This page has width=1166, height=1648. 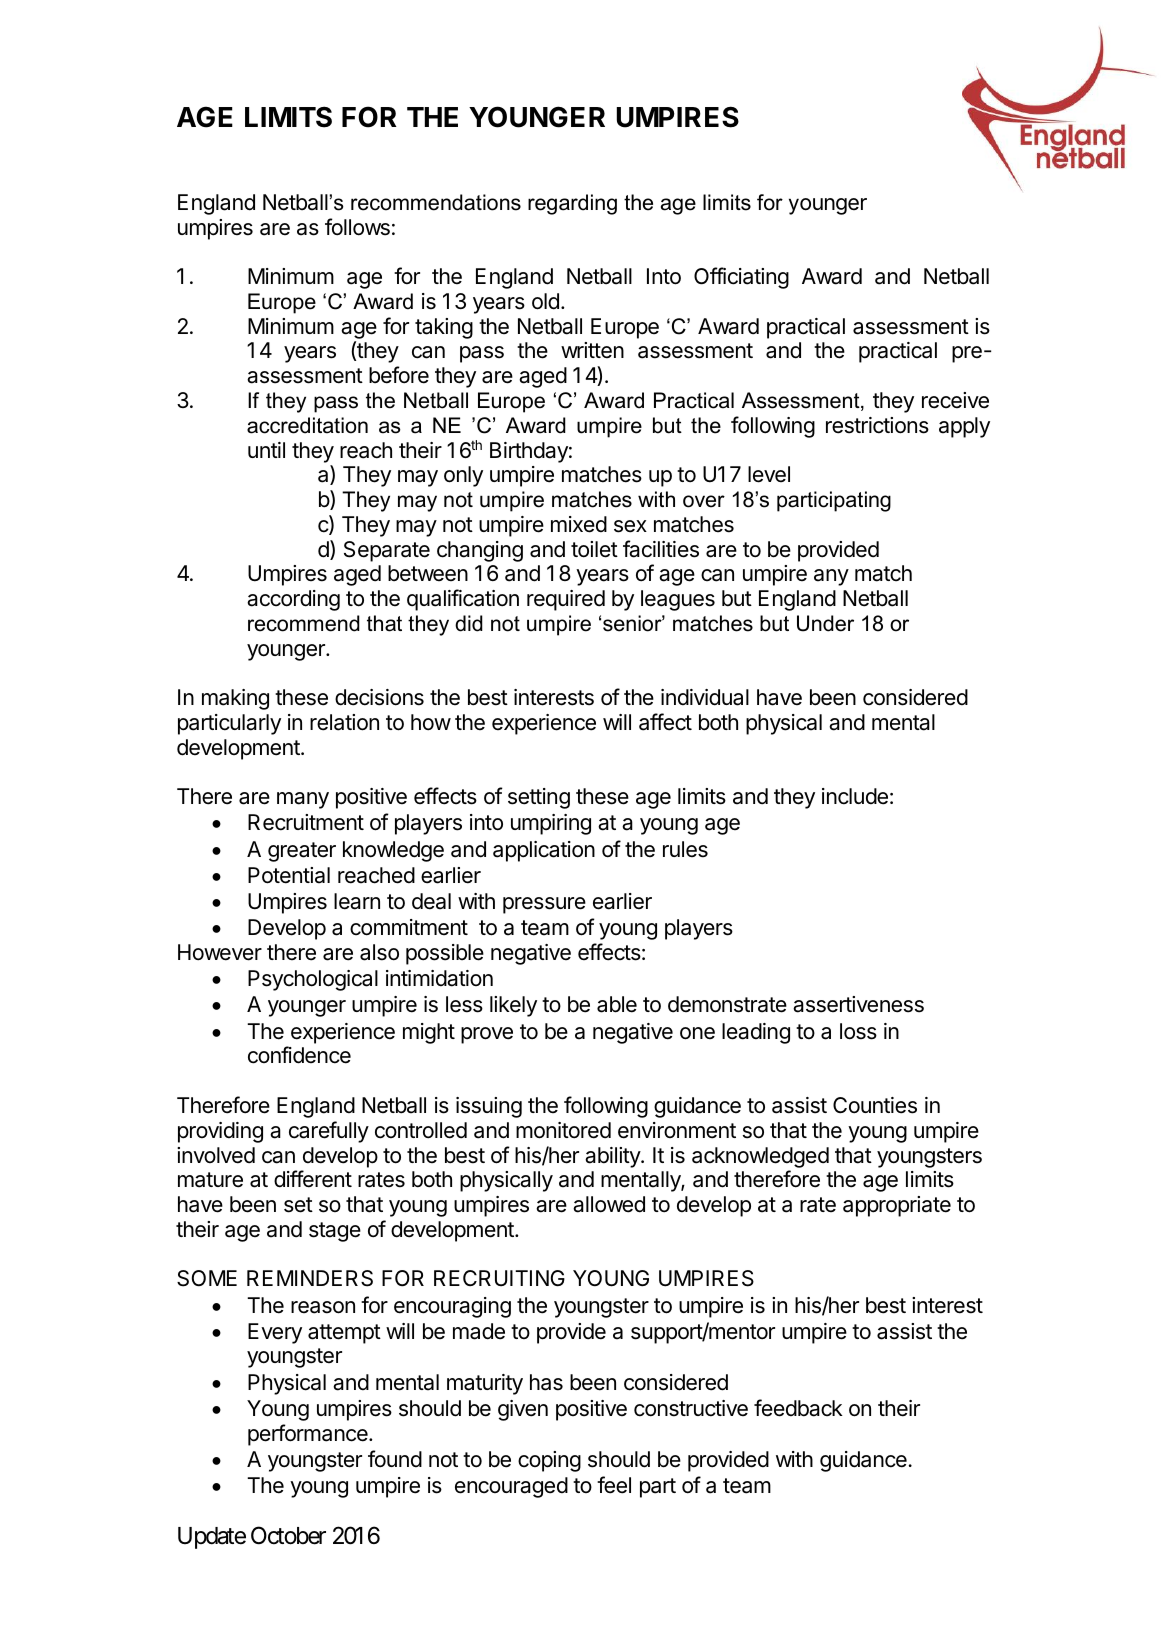 I want to click on REMINDERS, so click(x=310, y=1278).
